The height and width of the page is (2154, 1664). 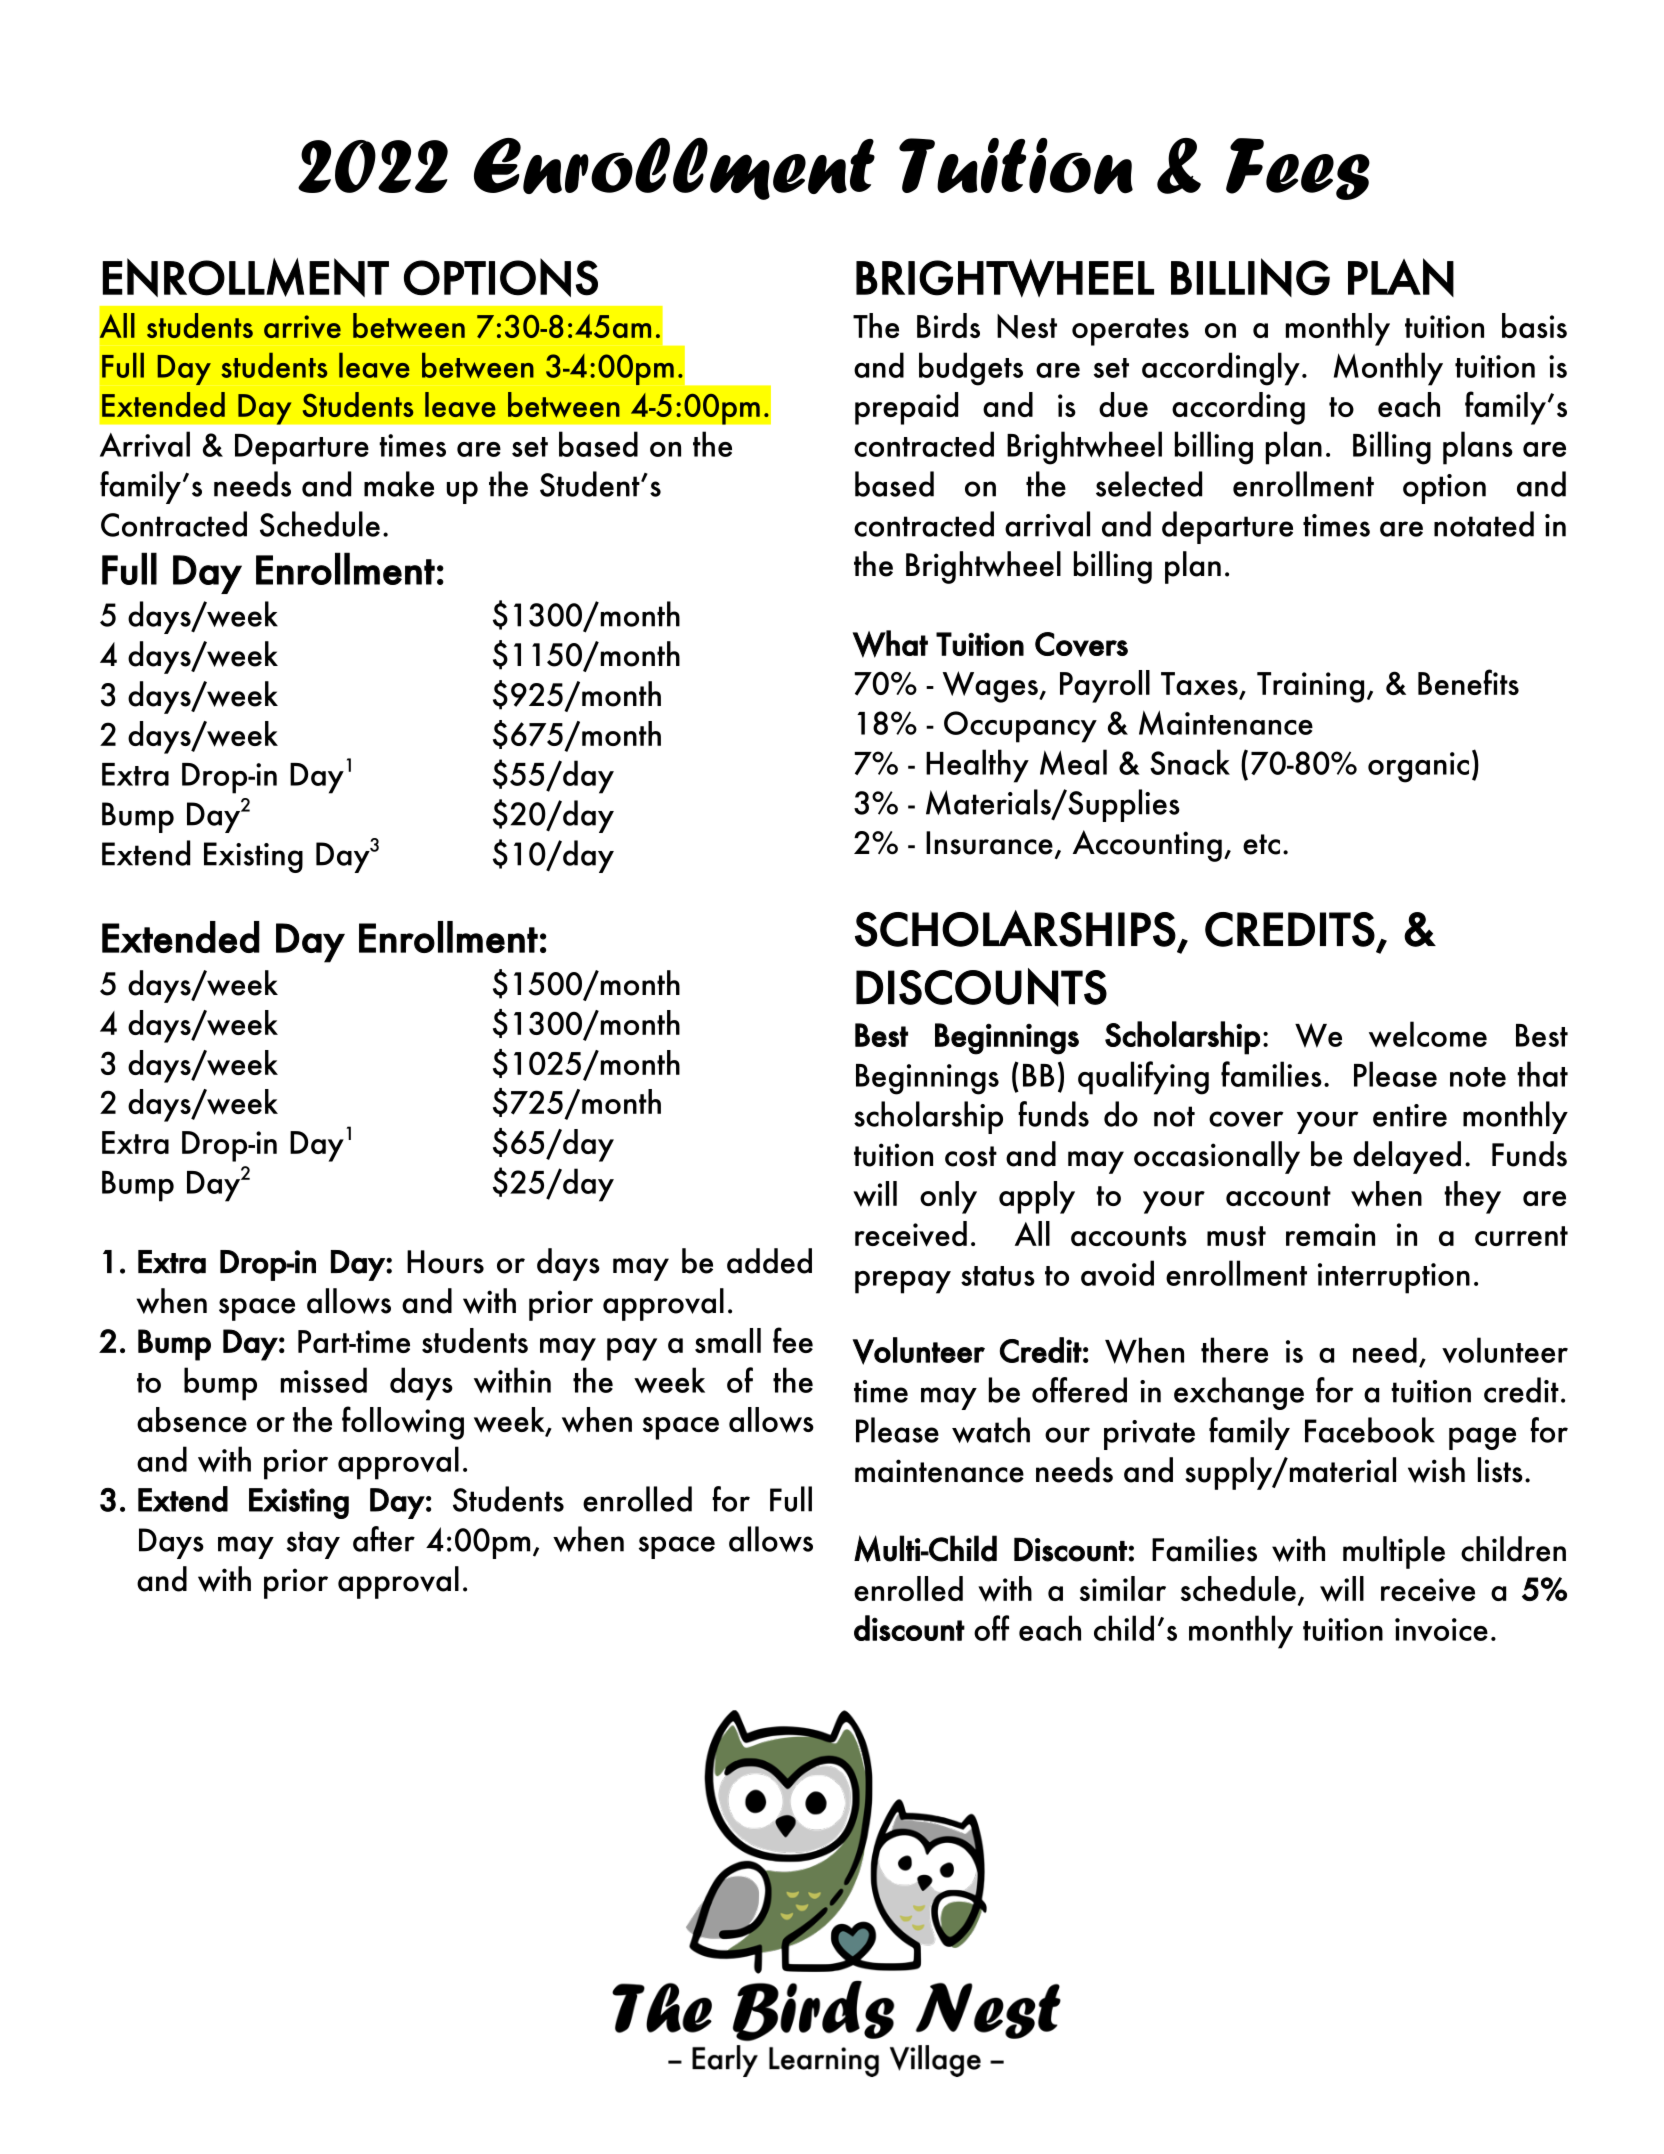 I want to click on stay, so click(x=313, y=1545).
